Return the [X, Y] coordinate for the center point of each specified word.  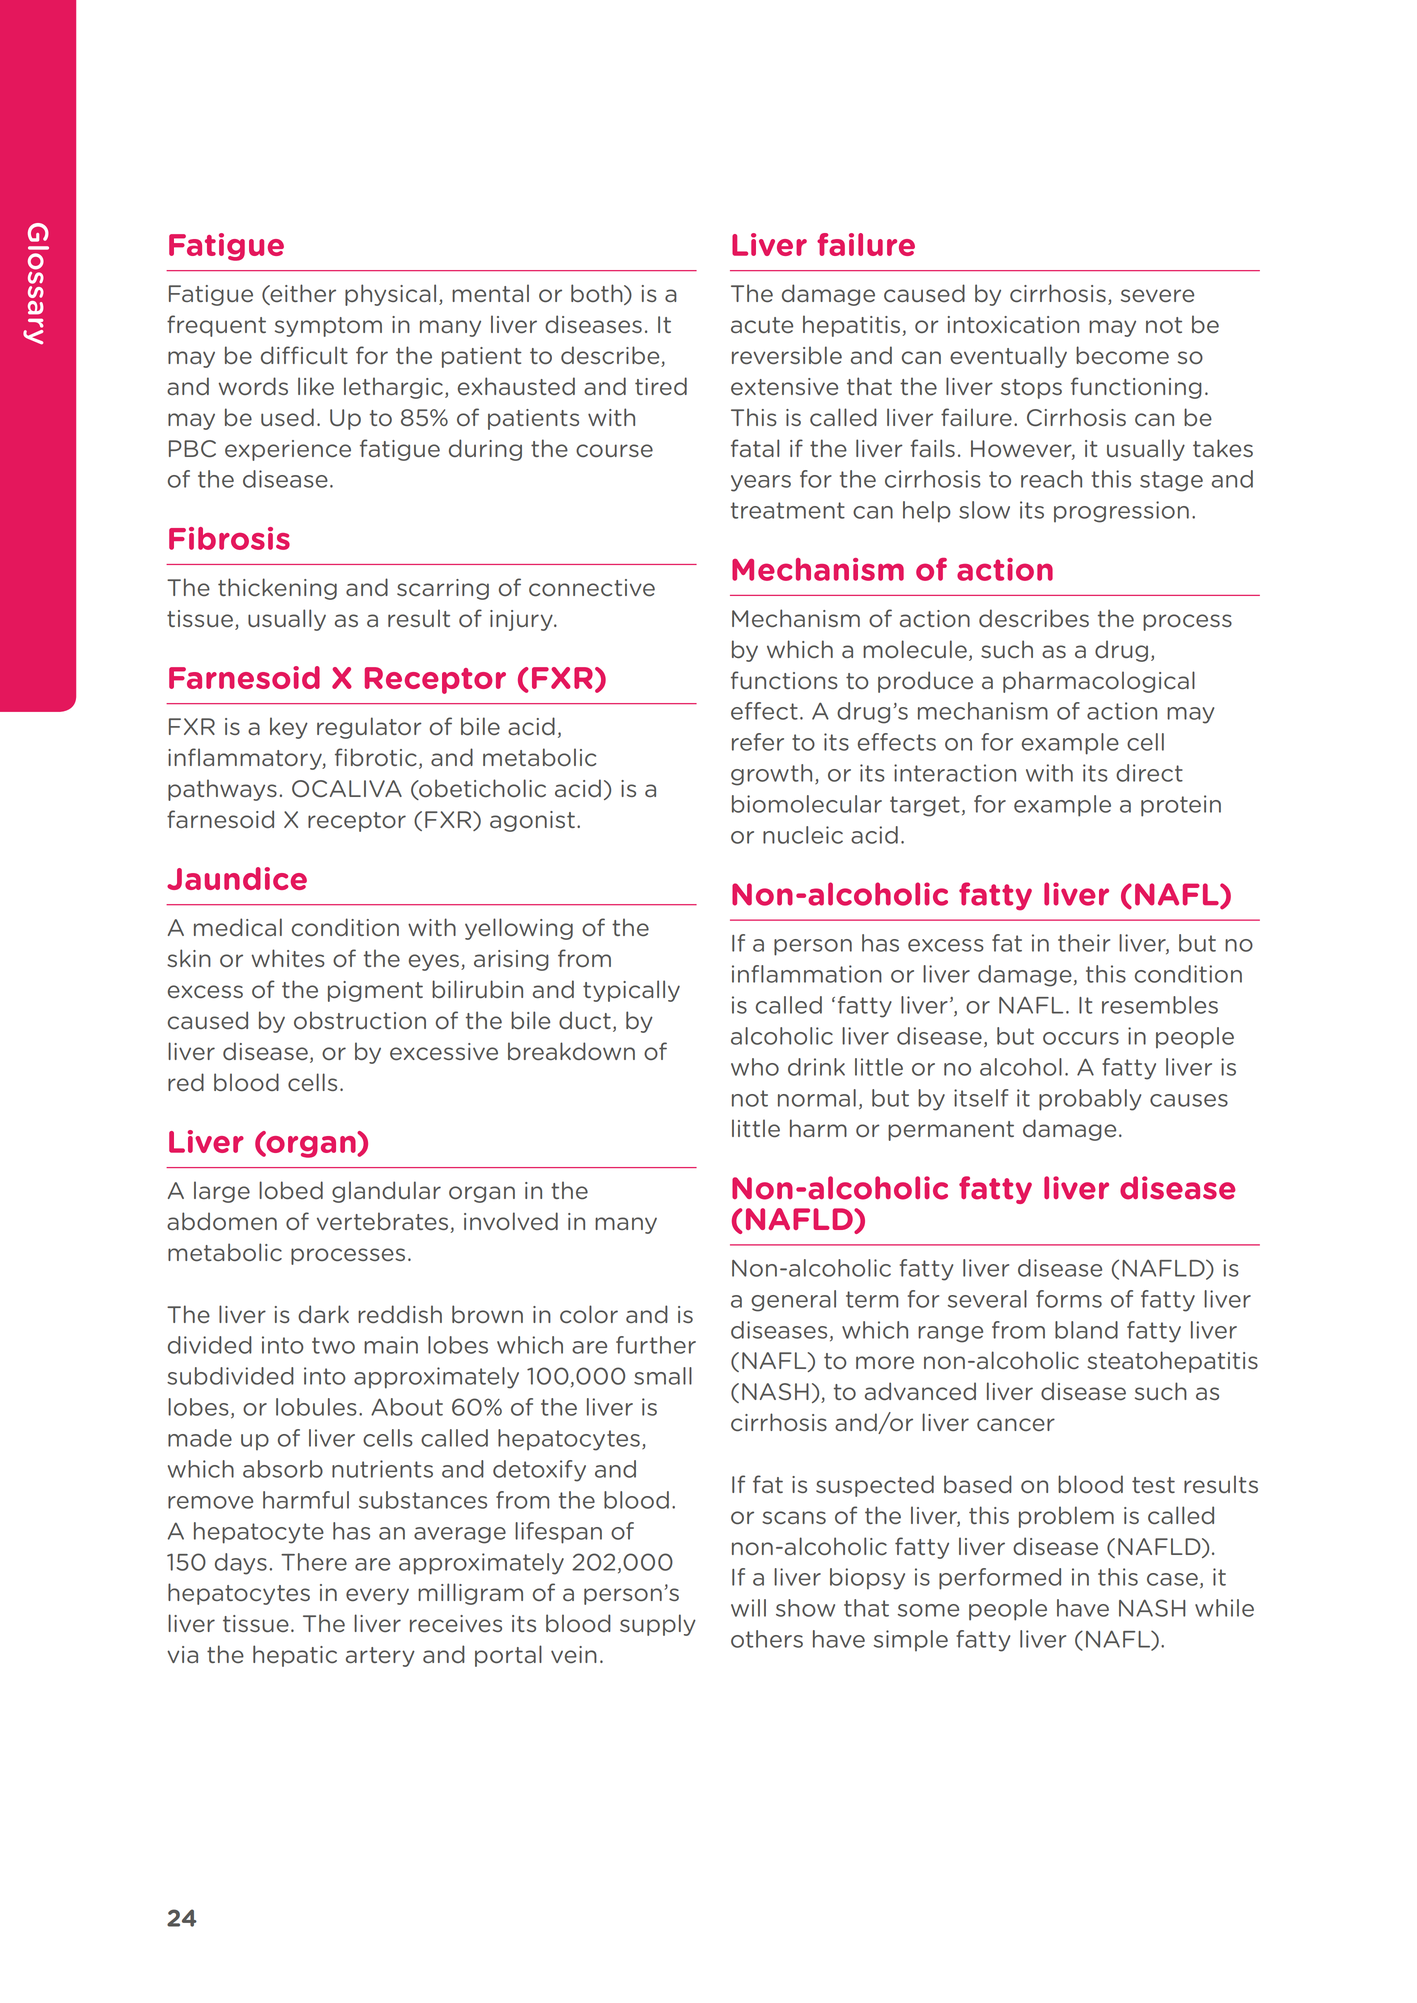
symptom [328, 327]
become [1122, 355]
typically [631, 991]
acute [762, 325]
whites [288, 958]
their [1084, 943]
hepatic [295, 1656]
